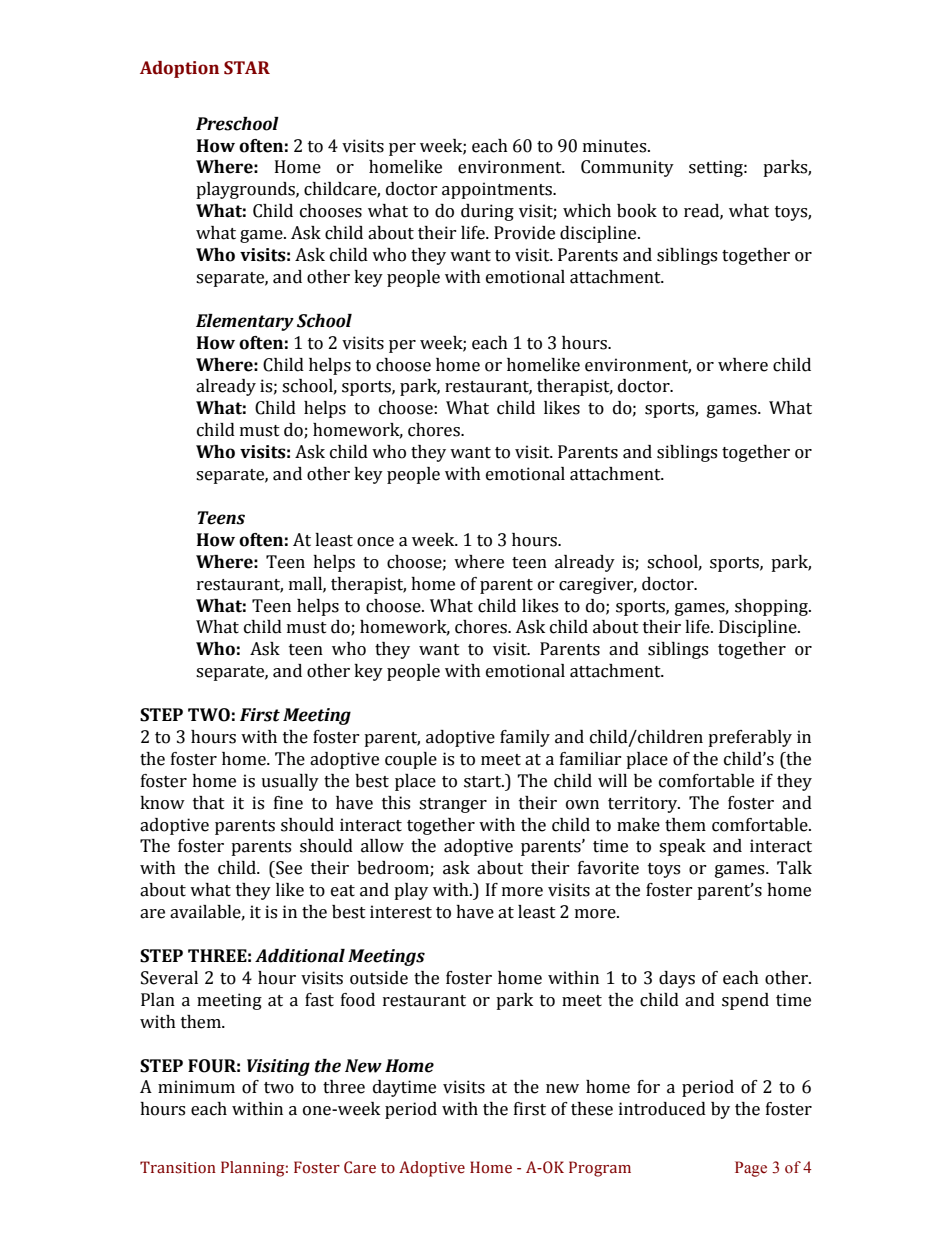 This image has width=952, height=1233. What do you see at coordinates (196, 1087) in the image?
I see `minimum` at bounding box center [196, 1087].
